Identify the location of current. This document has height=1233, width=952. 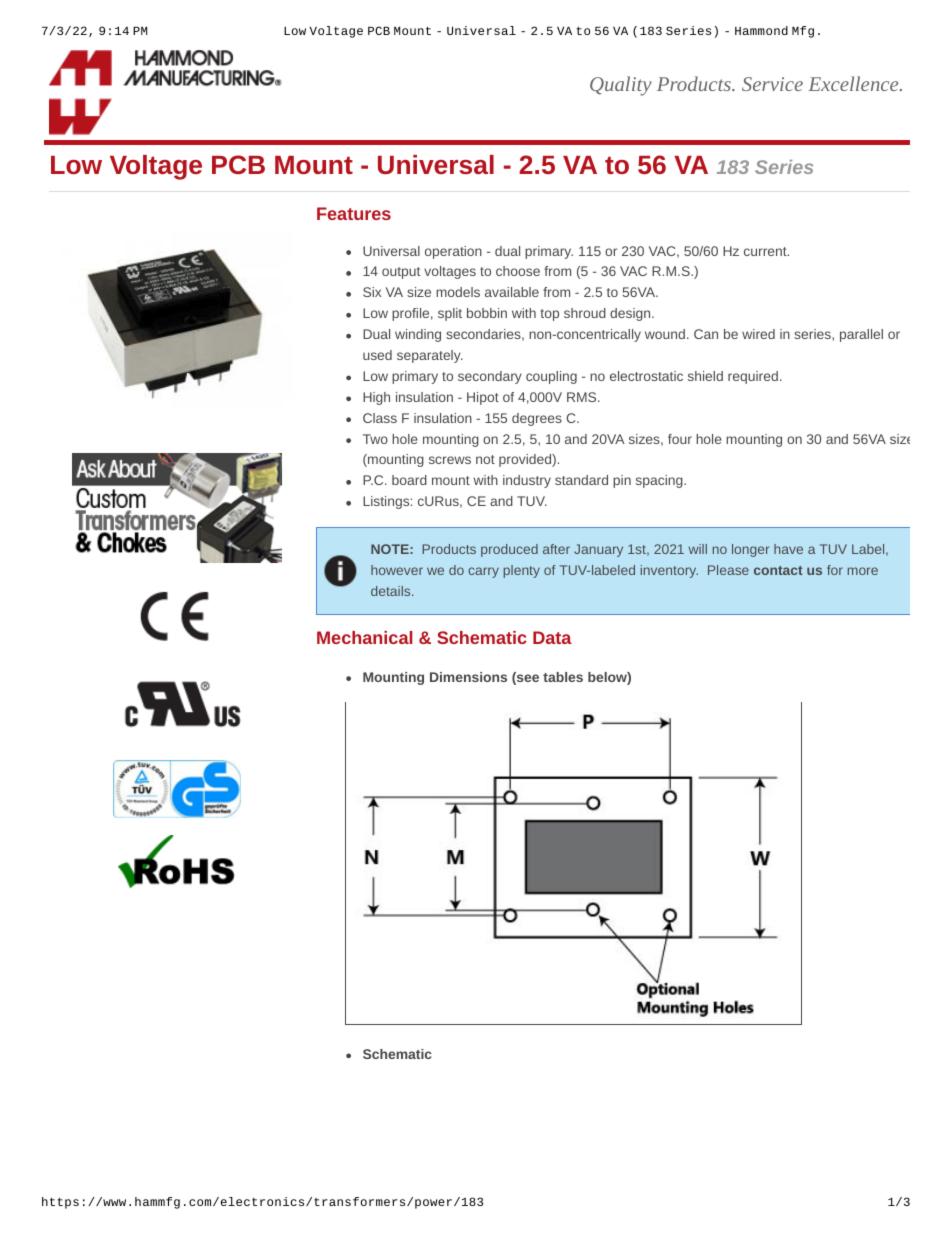
(766, 251).
